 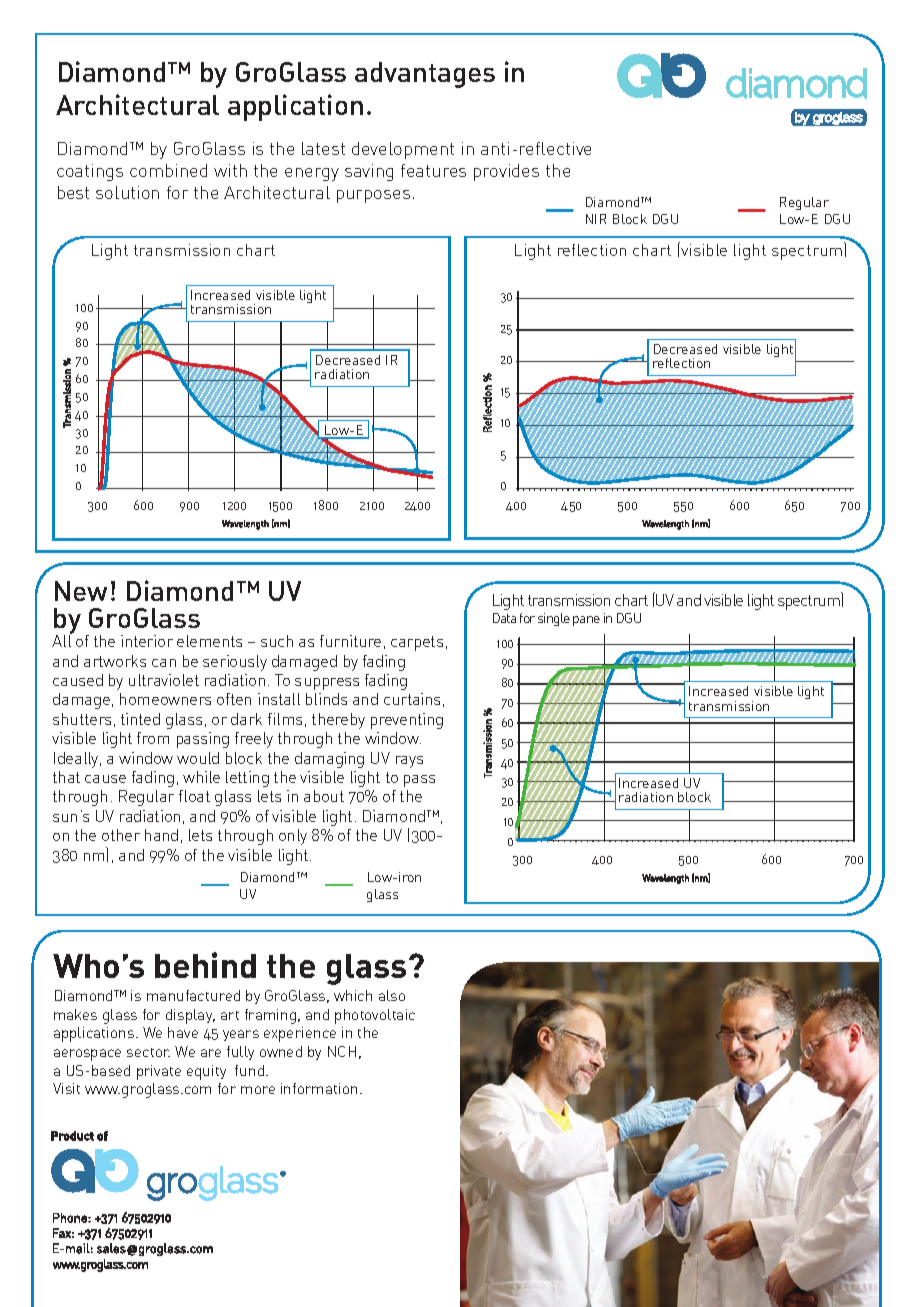 What do you see at coordinates (323, 148) in the screenshot?
I see `latest` at bounding box center [323, 148].
